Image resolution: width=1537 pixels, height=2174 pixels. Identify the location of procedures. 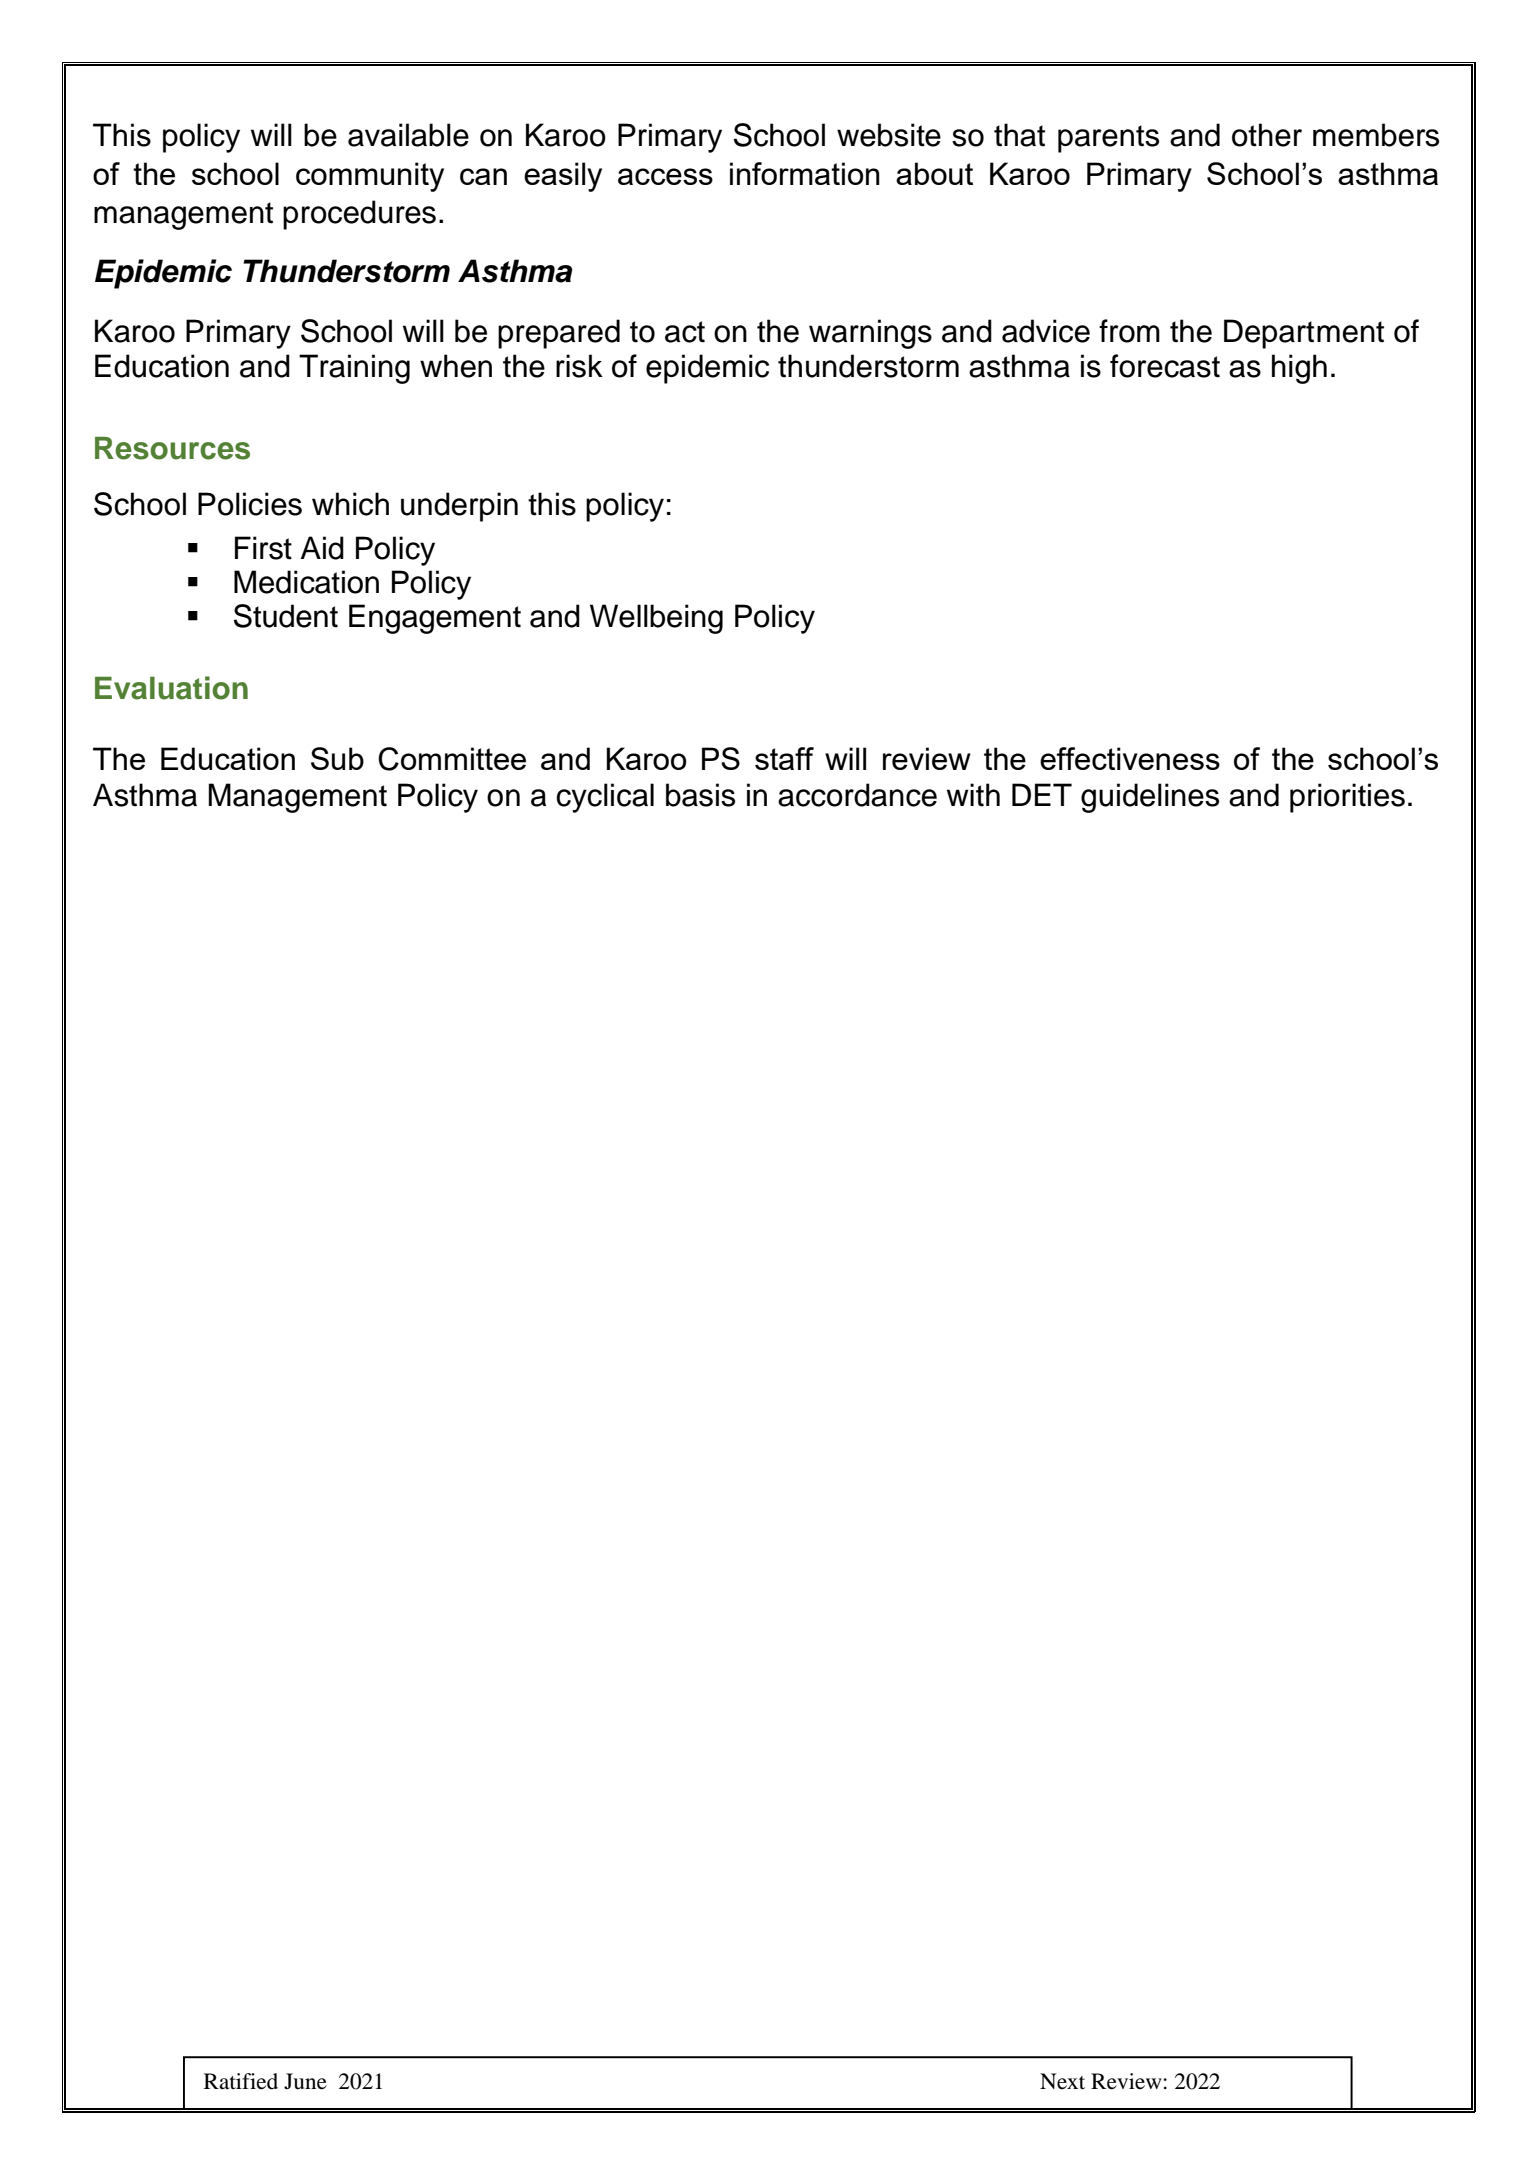
(359, 215).
